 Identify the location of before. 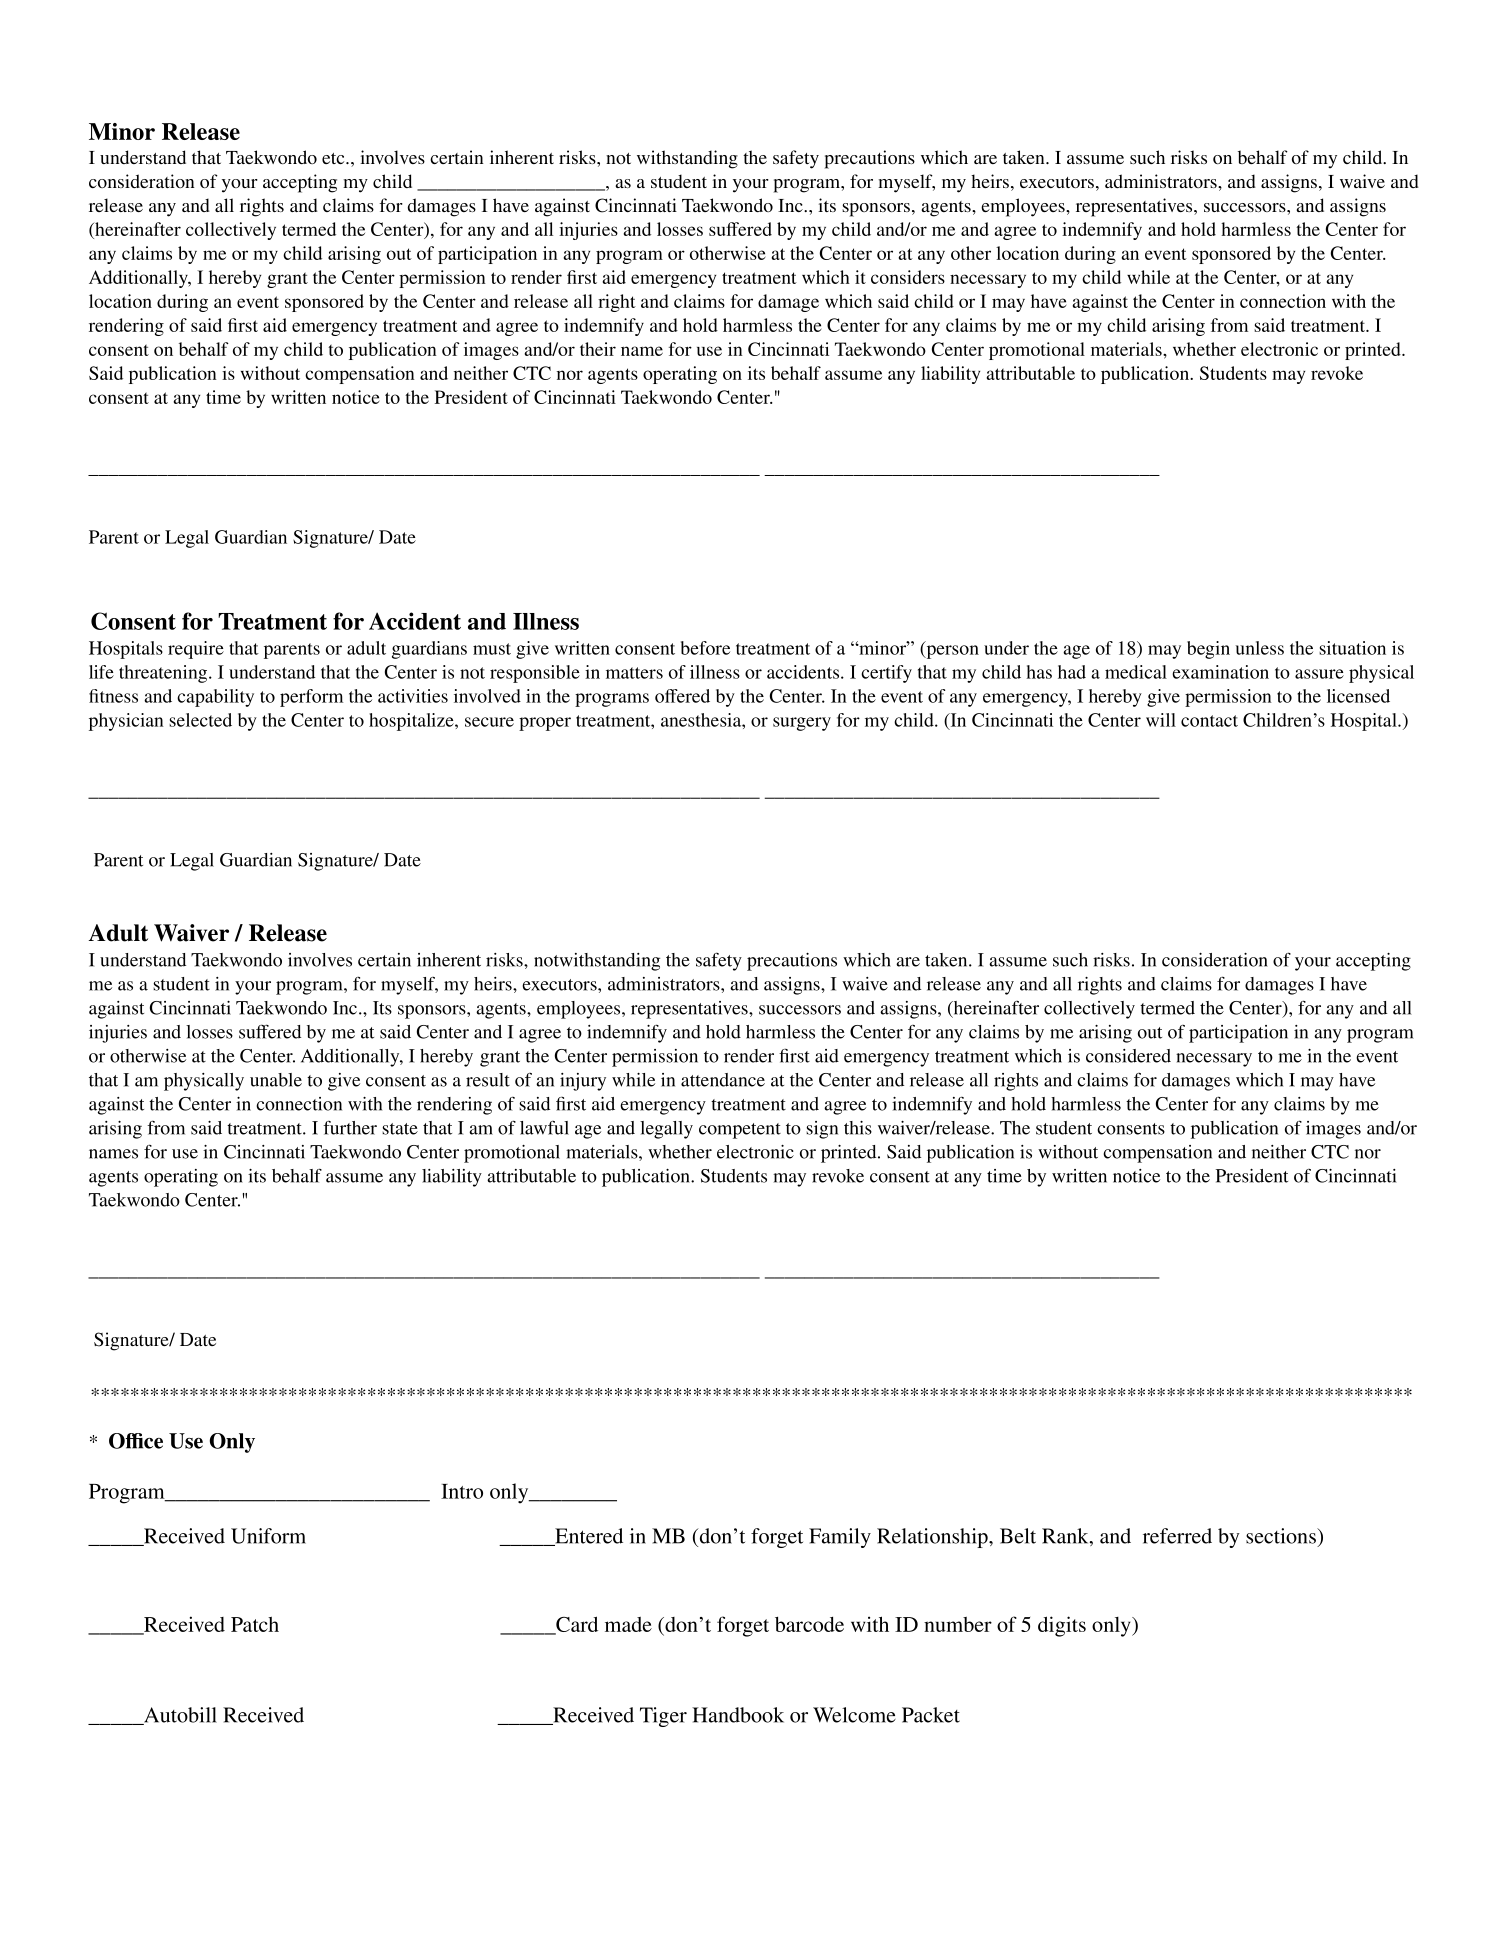
(705, 648).
